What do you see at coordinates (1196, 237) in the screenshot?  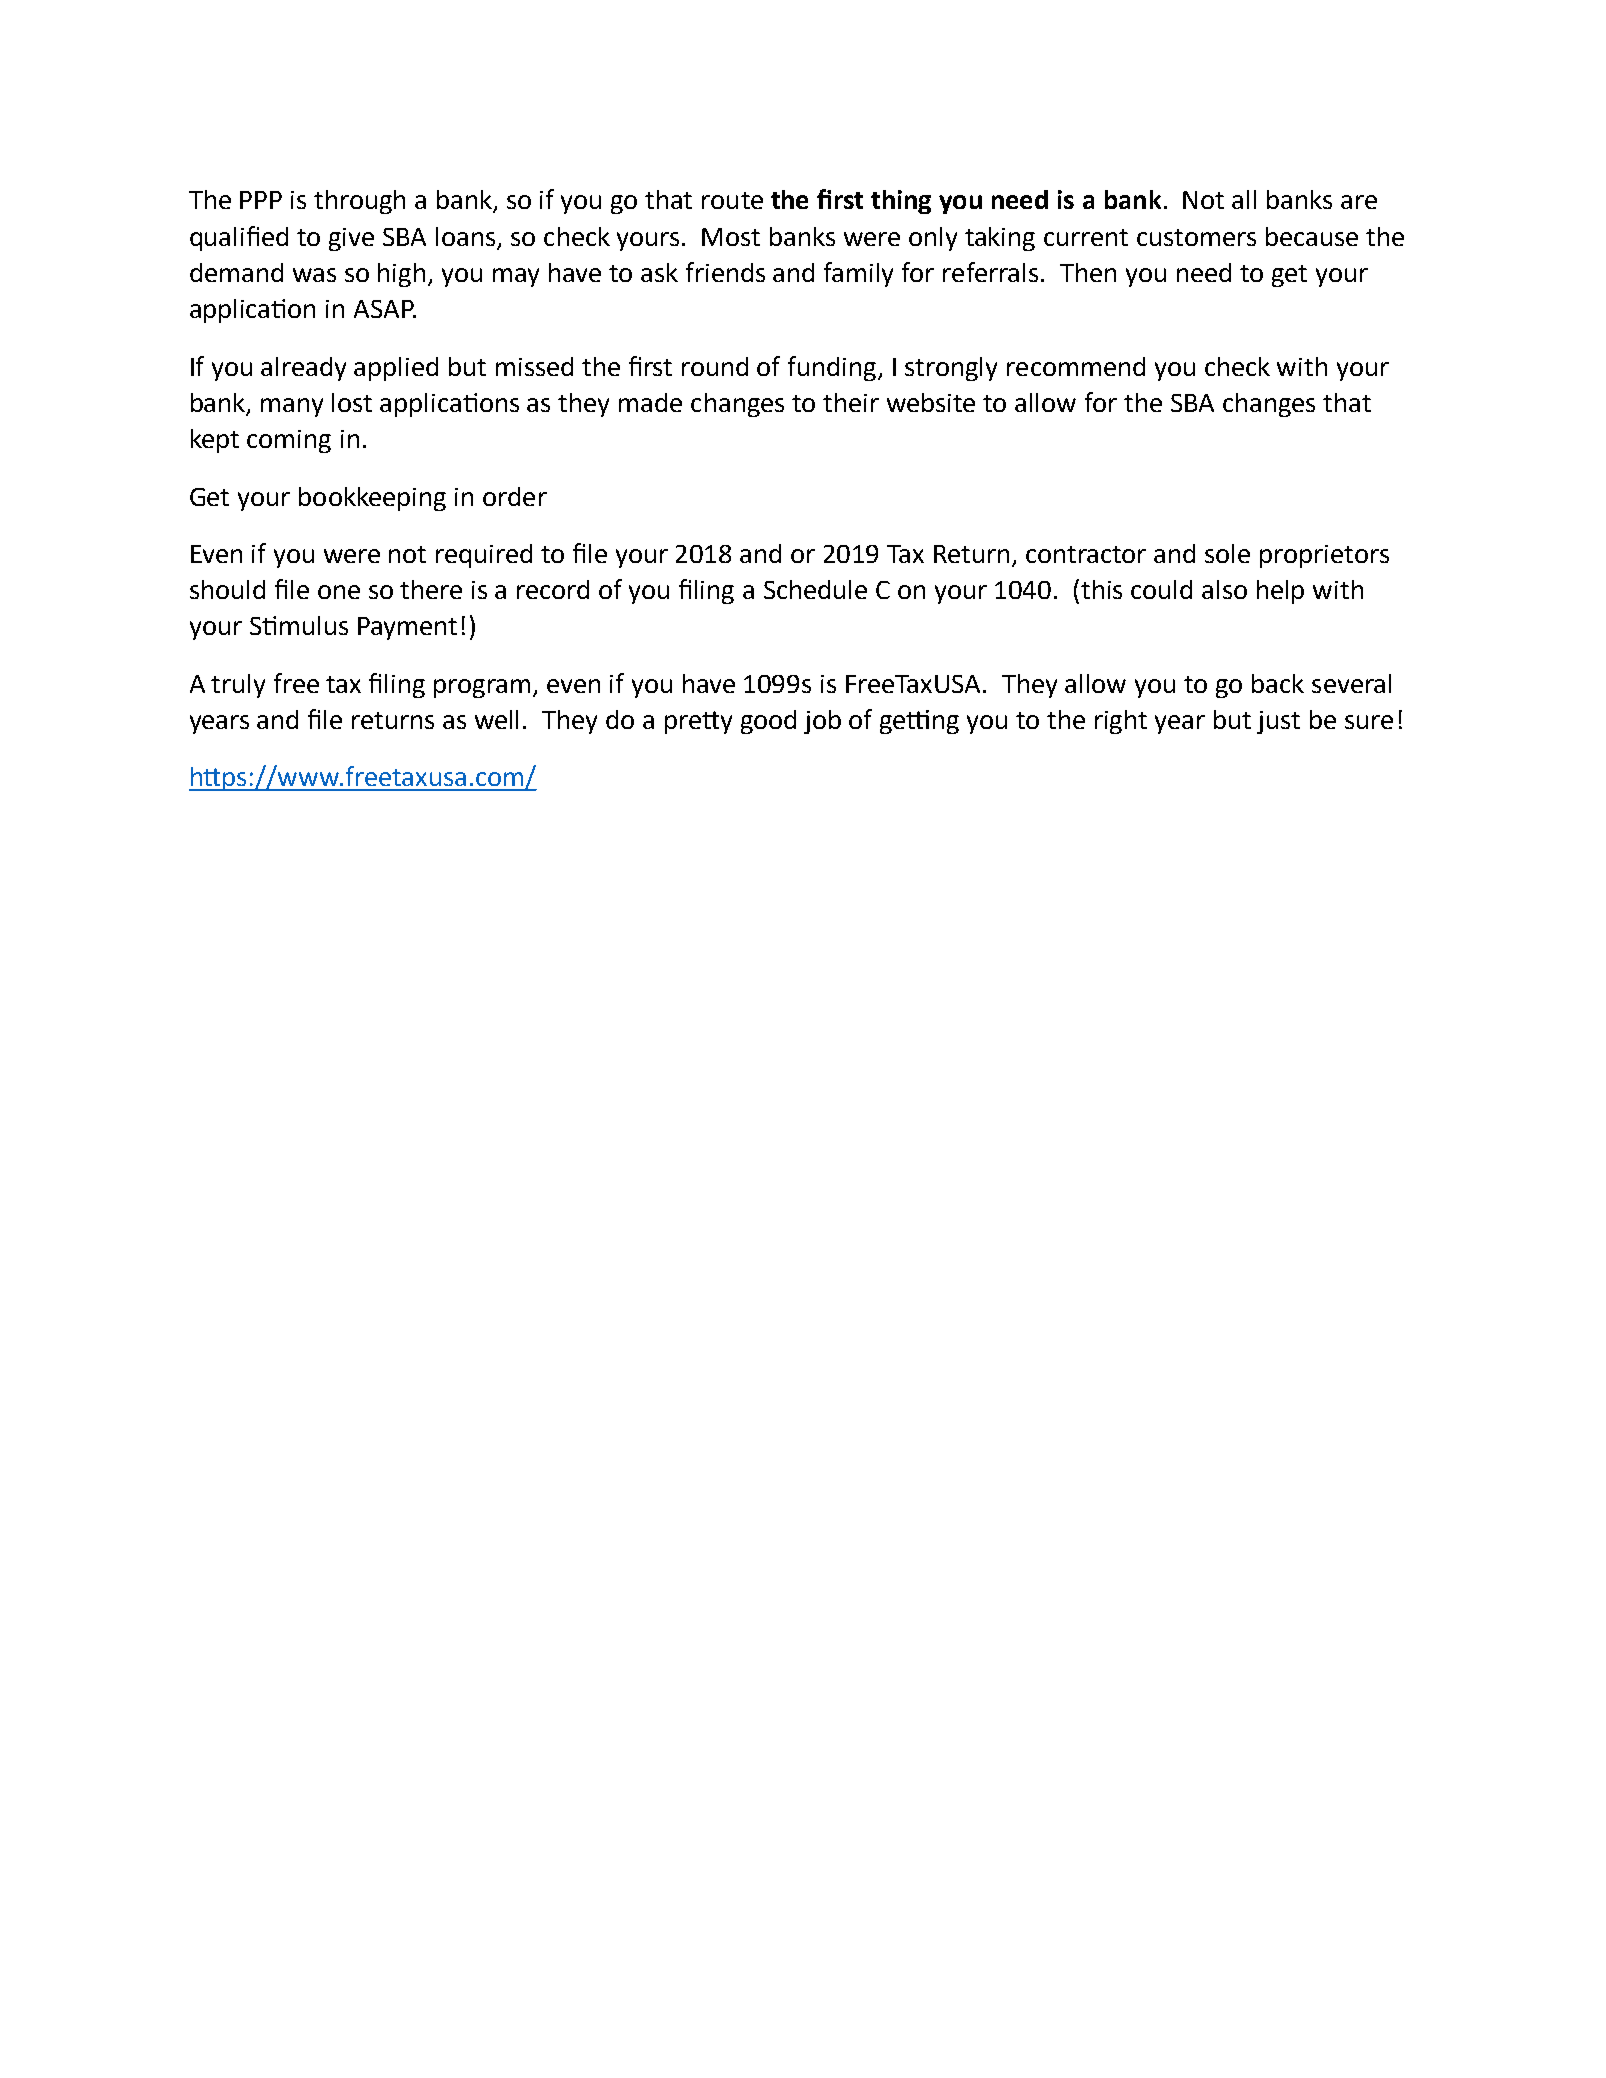 I see `customers` at bounding box center [1196, 237].
